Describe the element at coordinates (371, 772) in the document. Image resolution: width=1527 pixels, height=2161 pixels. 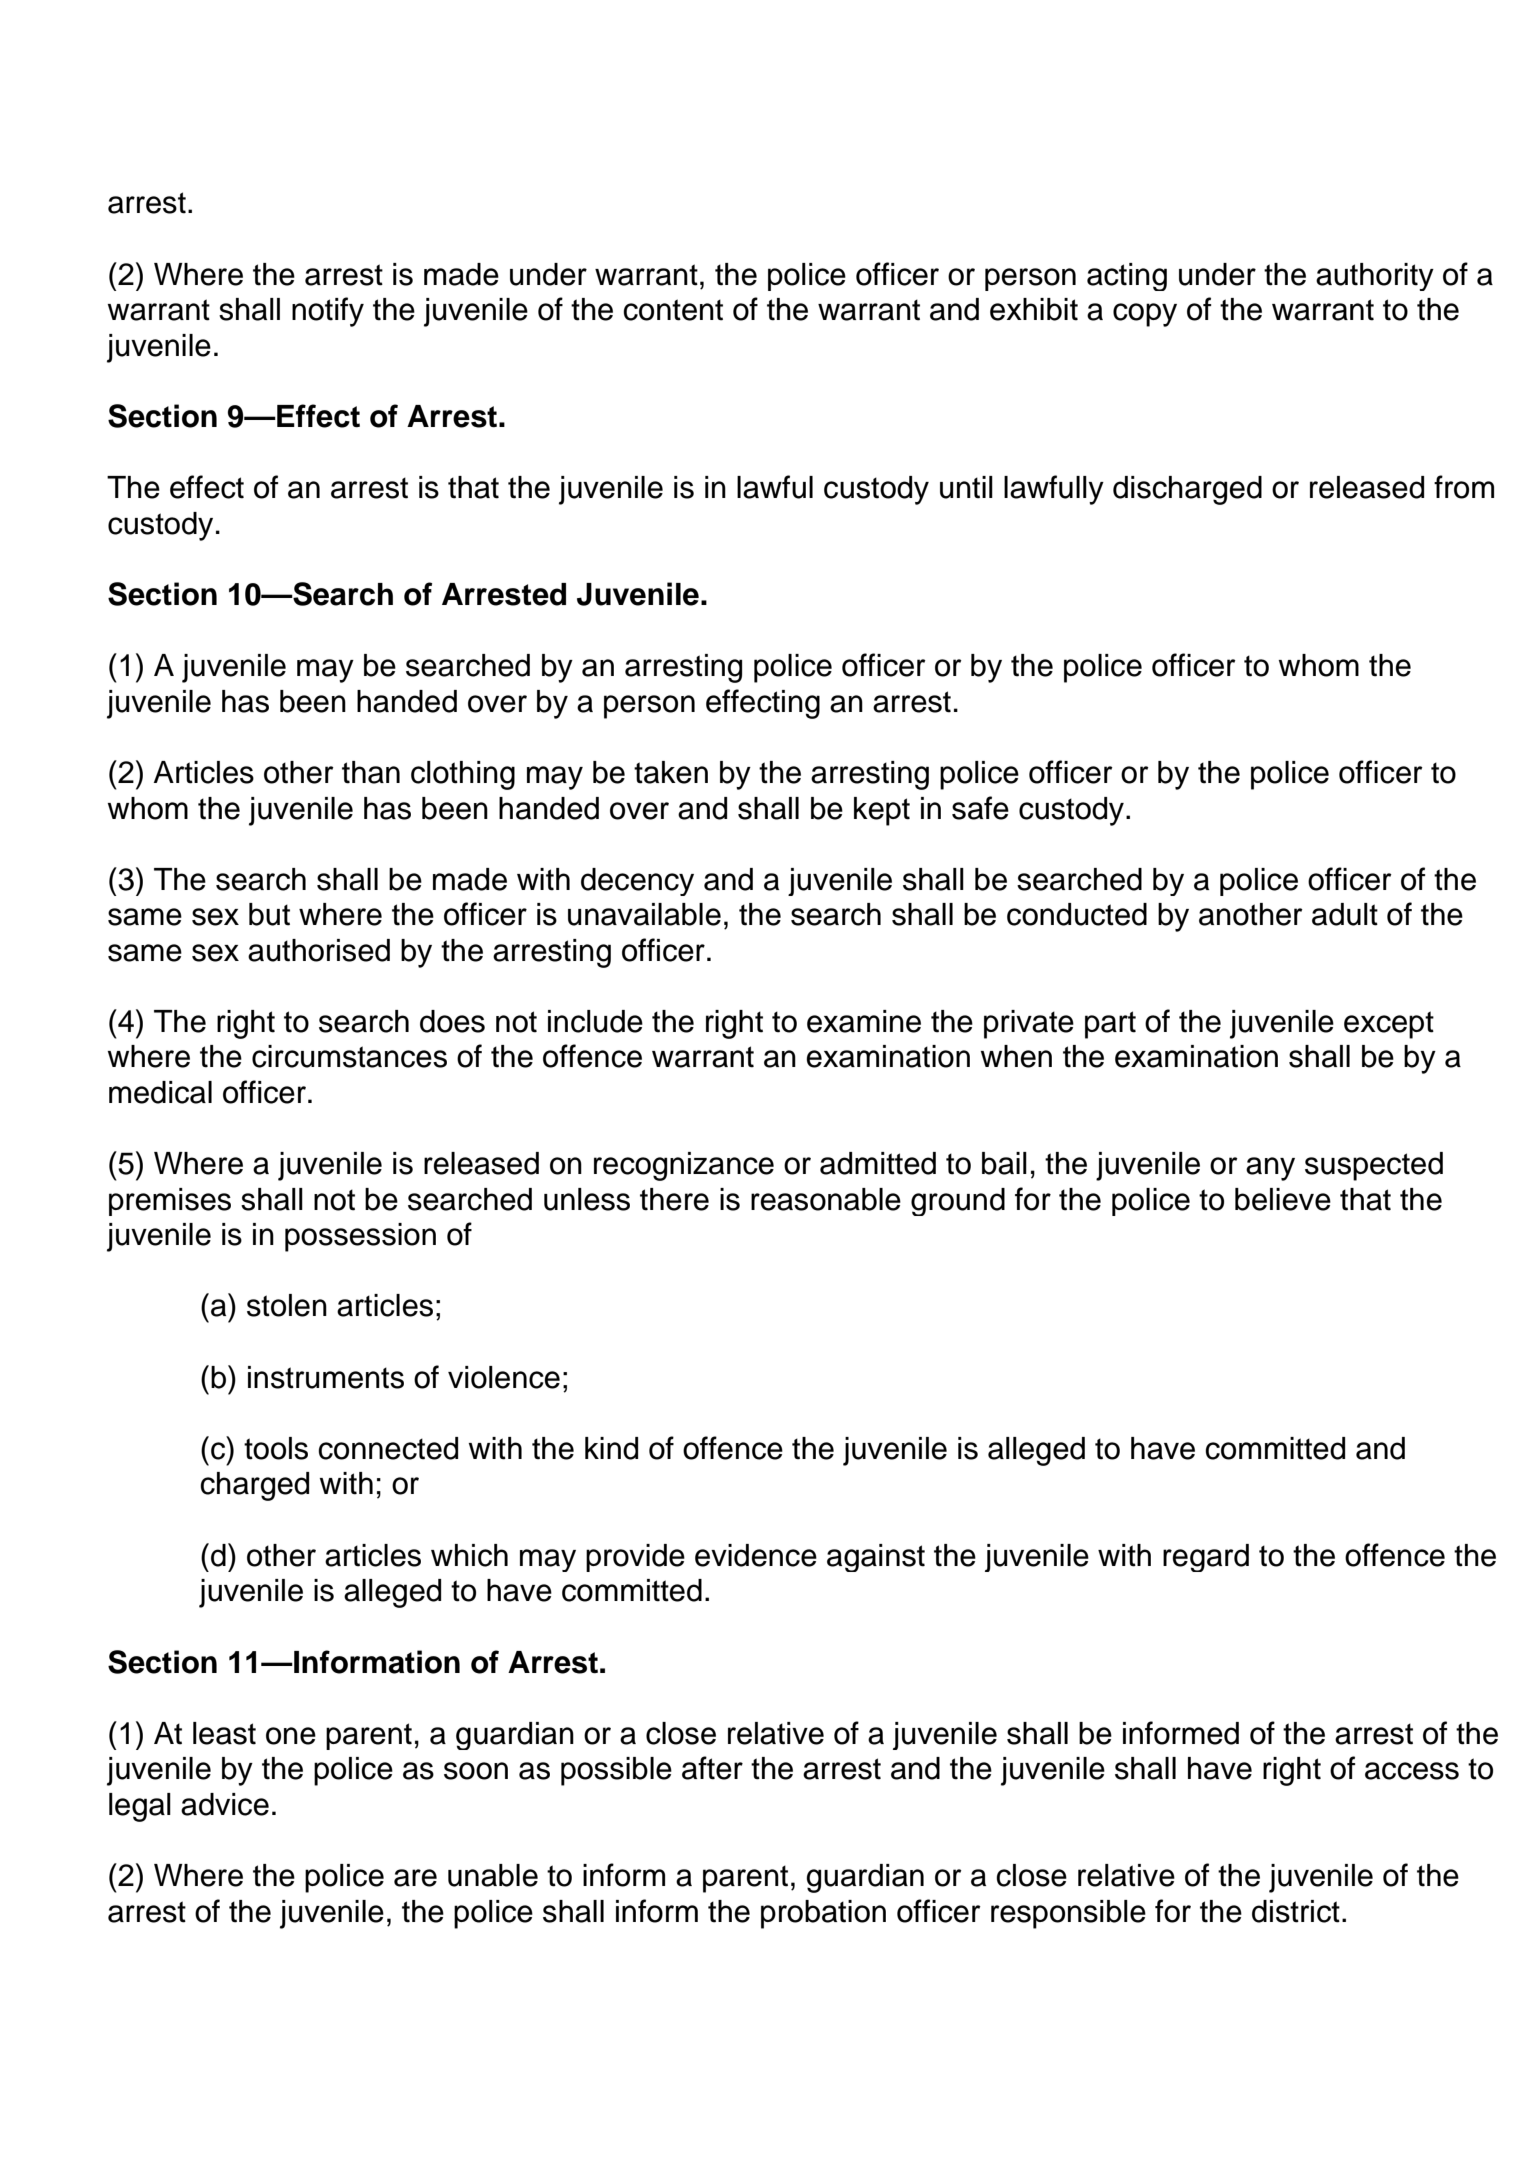
I see `than` at that location.
